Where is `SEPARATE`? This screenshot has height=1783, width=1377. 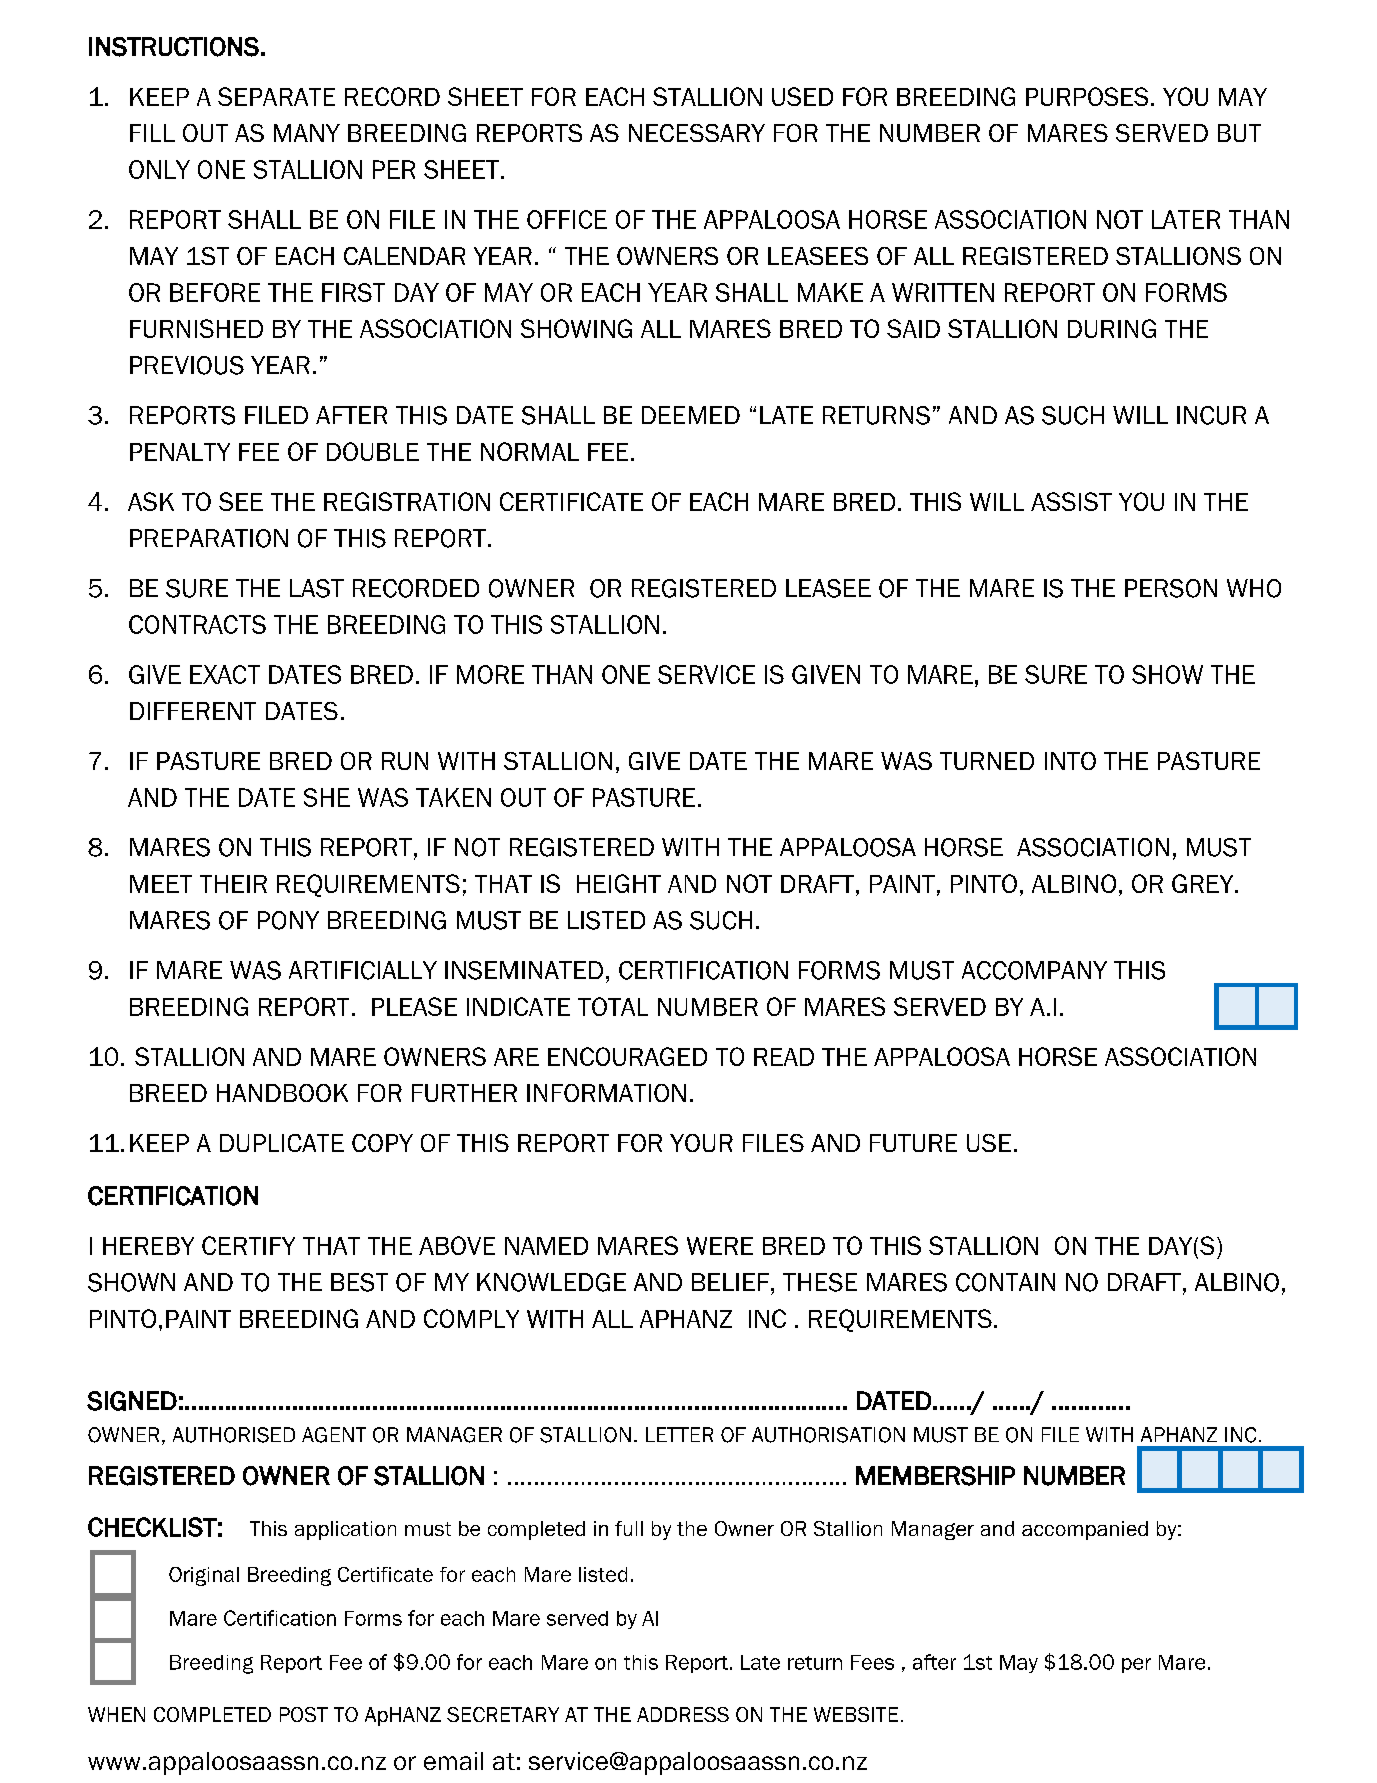
SEPARATE is located at coordinates (276, 96).
